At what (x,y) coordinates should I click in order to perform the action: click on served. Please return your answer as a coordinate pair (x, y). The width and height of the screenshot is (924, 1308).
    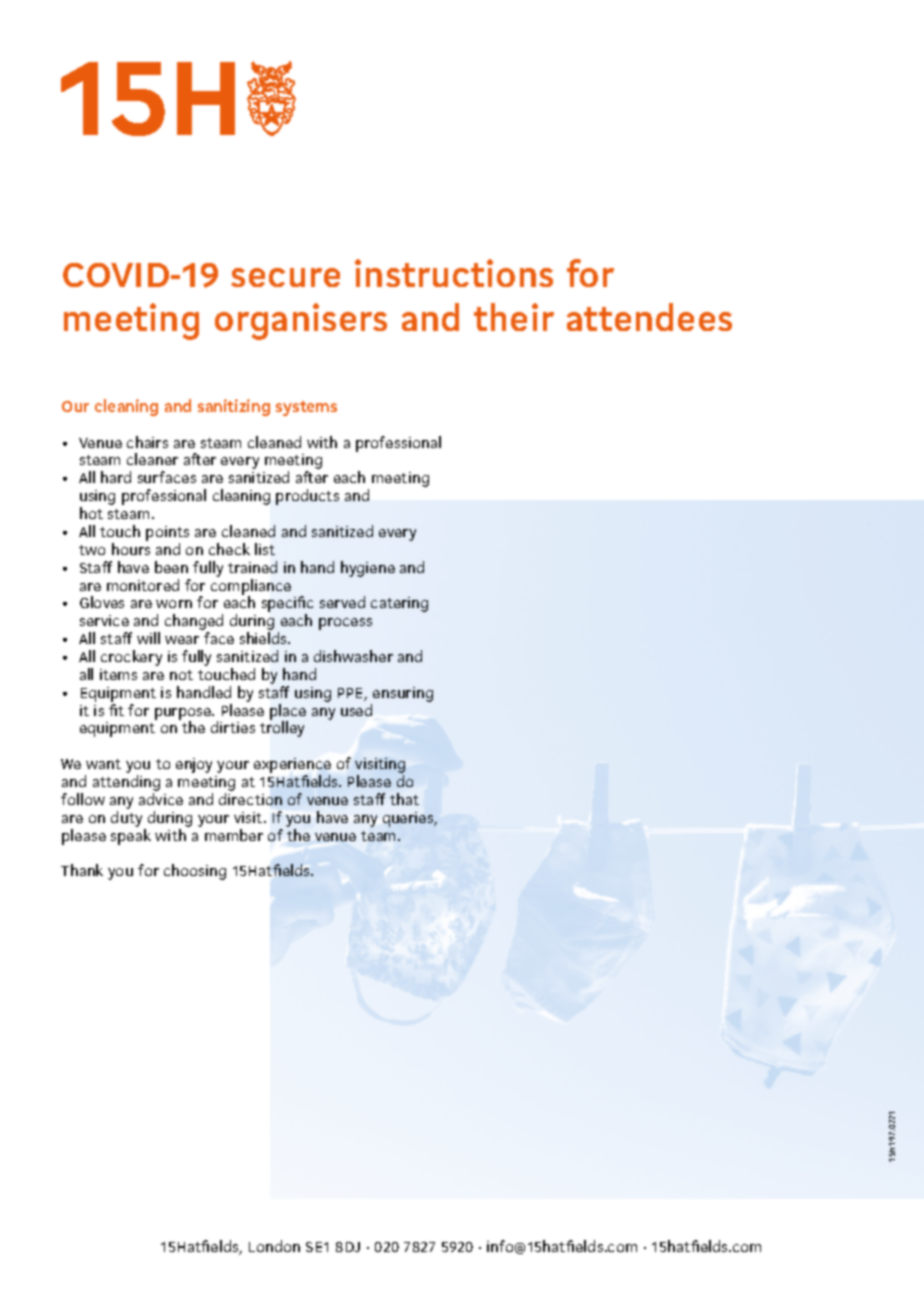
    Looking at the image, I should click on (342, 602).
